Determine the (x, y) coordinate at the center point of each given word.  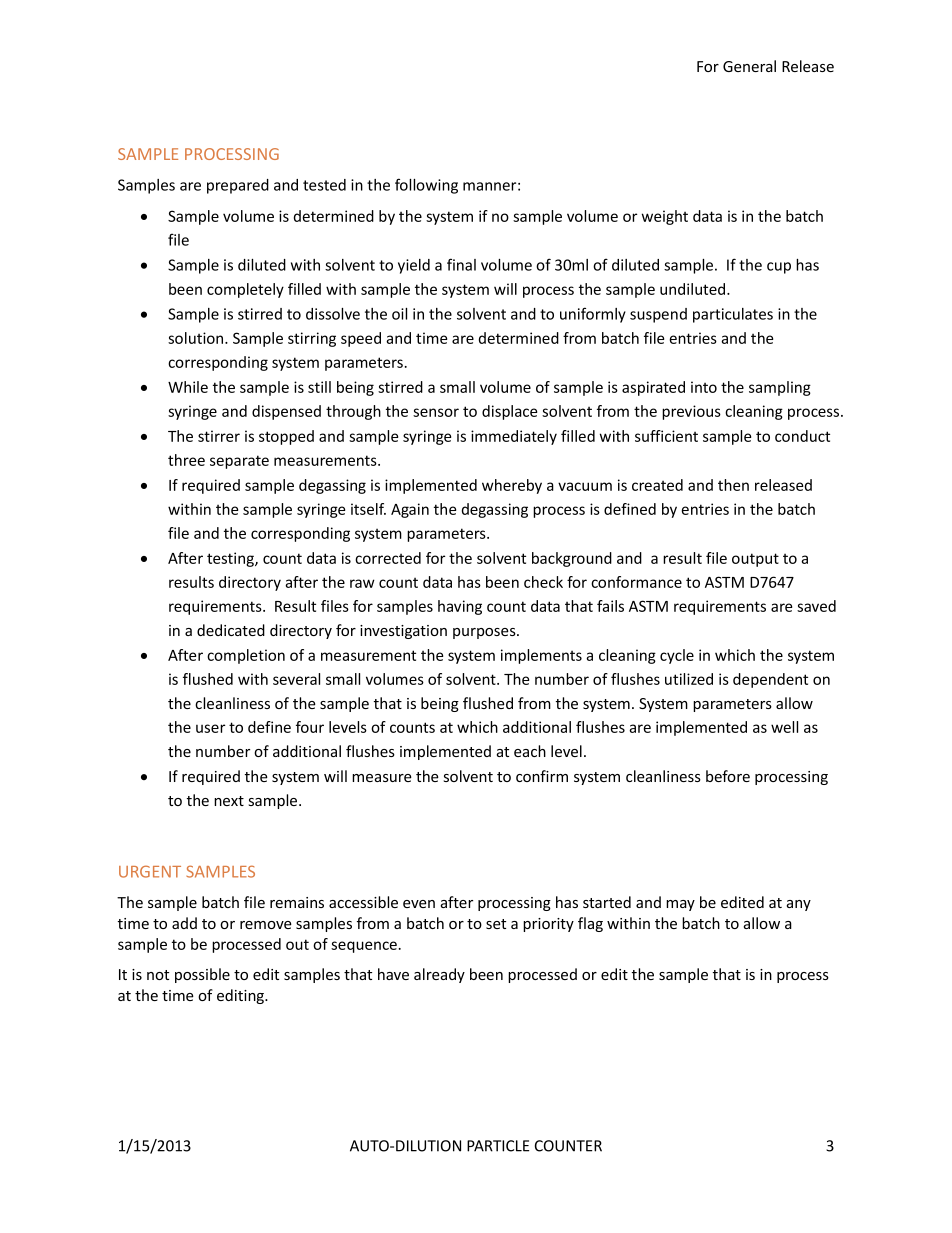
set (496, 924)
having (460, 607)
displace (509, 412)
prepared (238, 186)
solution (197, 338)
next (229, 801)
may (680, 905)
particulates (733, 315)
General (749, 66)
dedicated (231, 630)
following (426, 186)
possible (202, 975)
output (755, 560)
